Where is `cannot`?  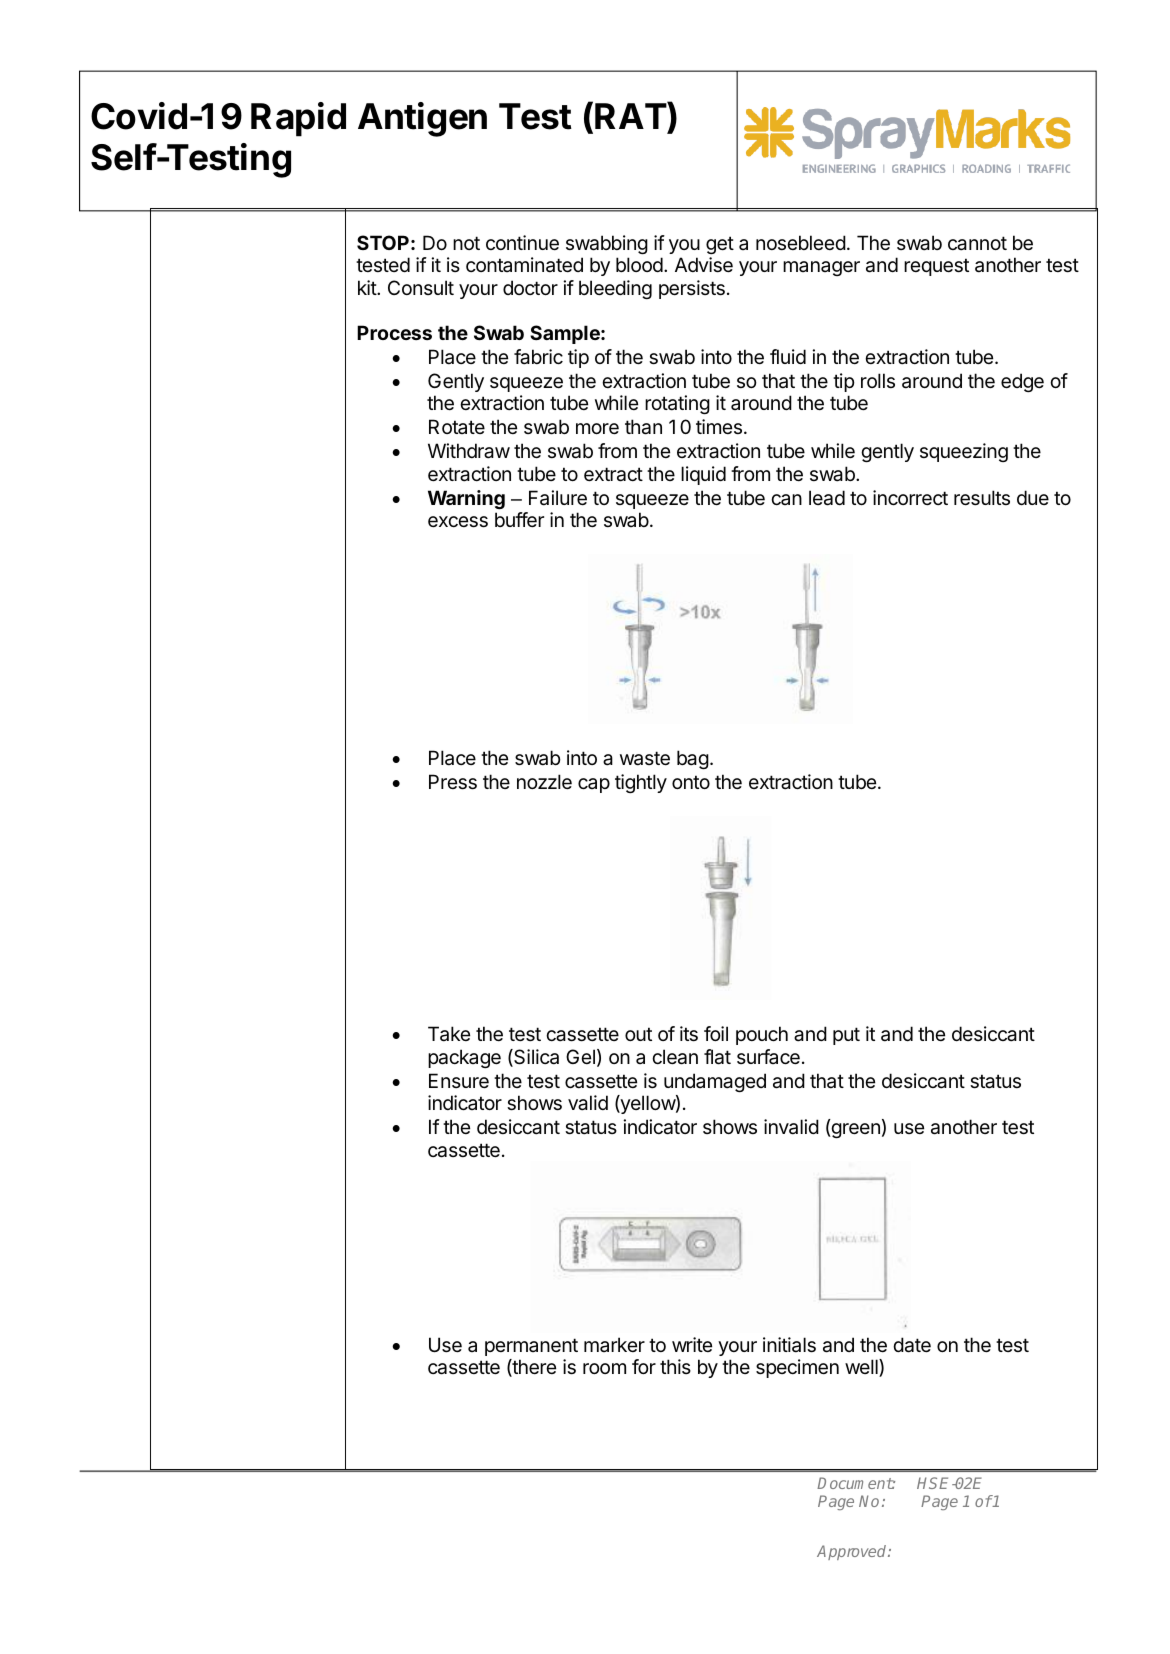
cannot is located at coordinates (977, 243).
